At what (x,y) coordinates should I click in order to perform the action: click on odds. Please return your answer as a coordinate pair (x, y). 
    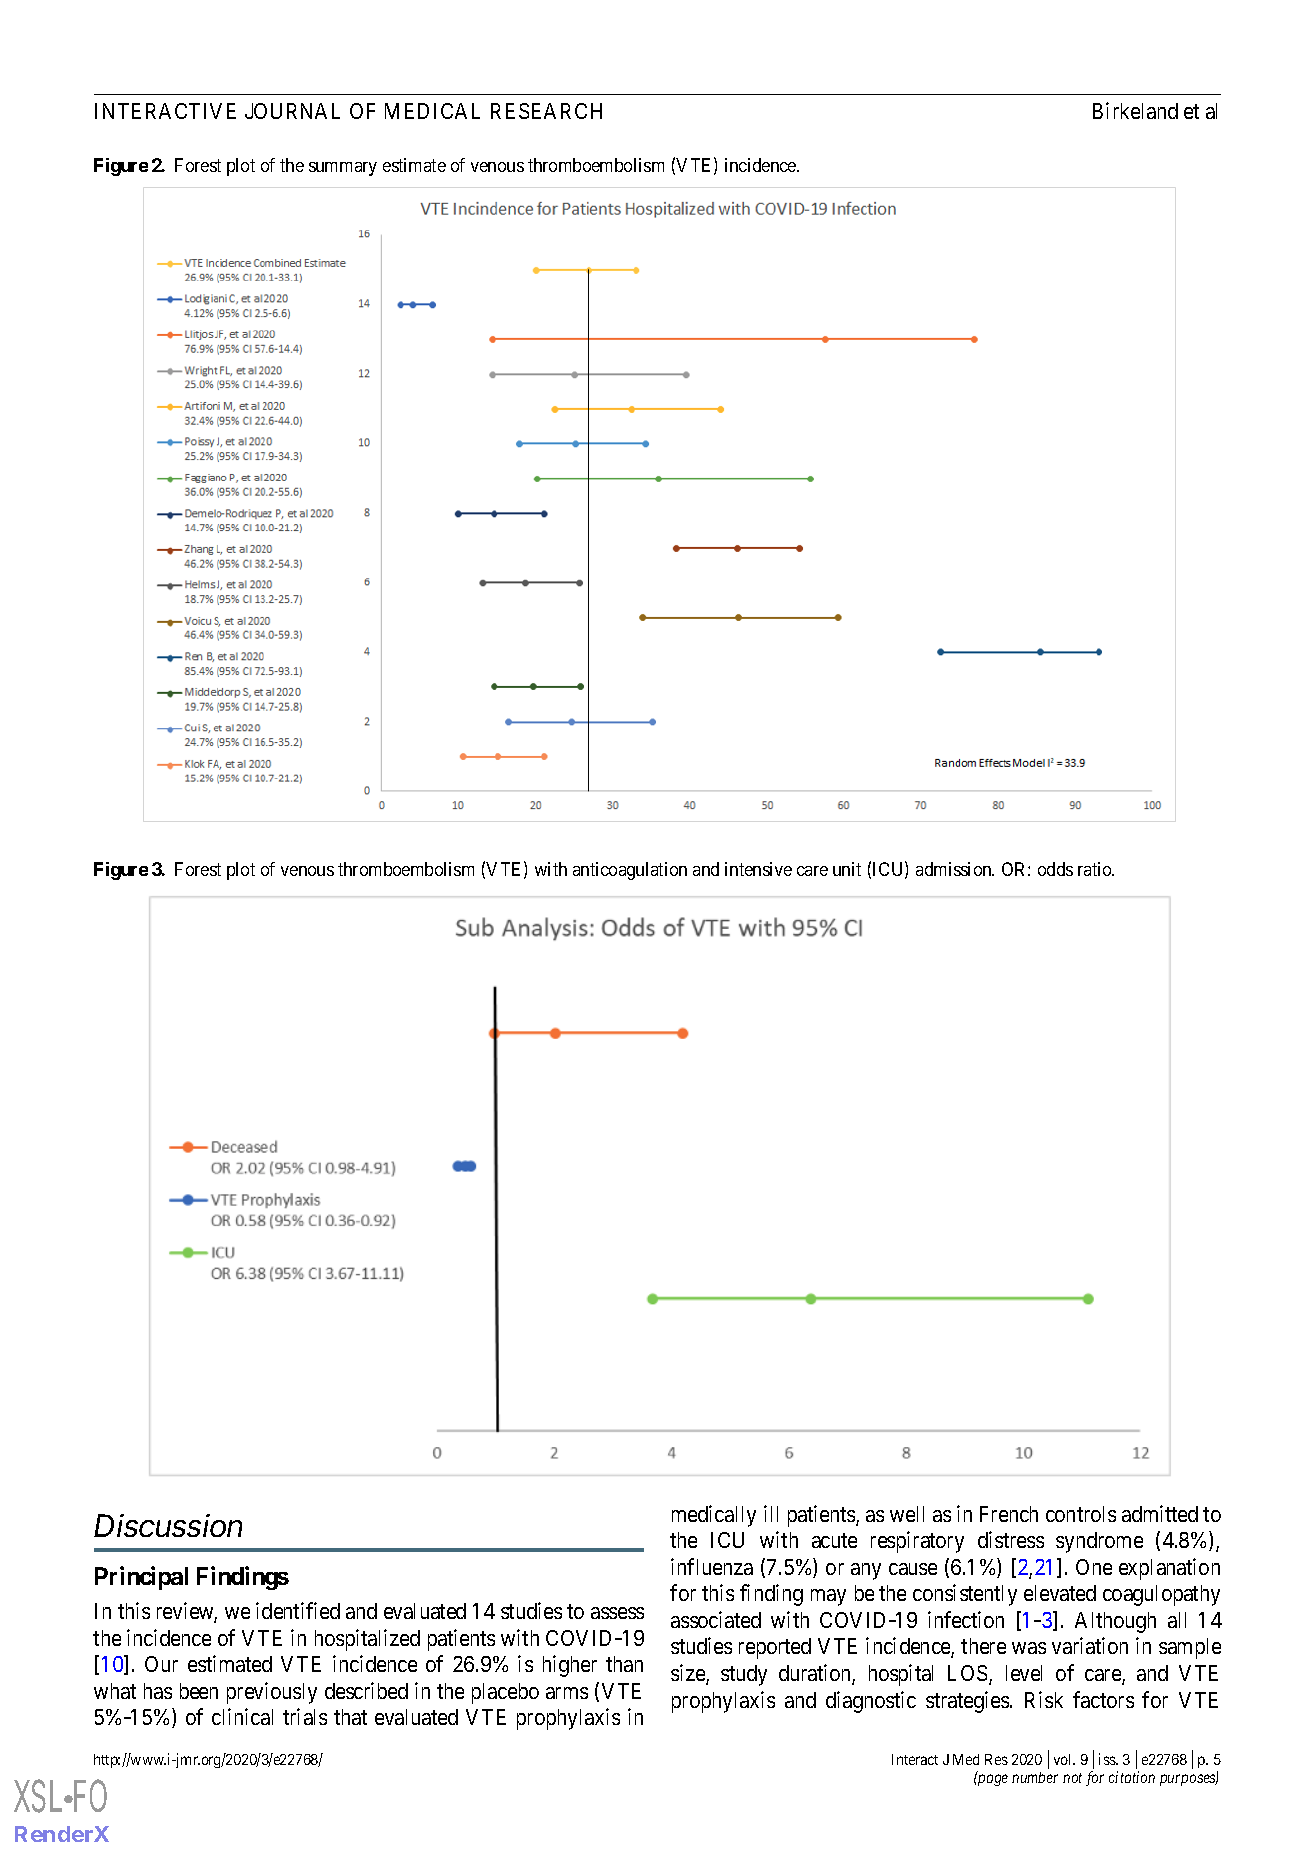
    Looking at the image, I should click on (1055, 869).
